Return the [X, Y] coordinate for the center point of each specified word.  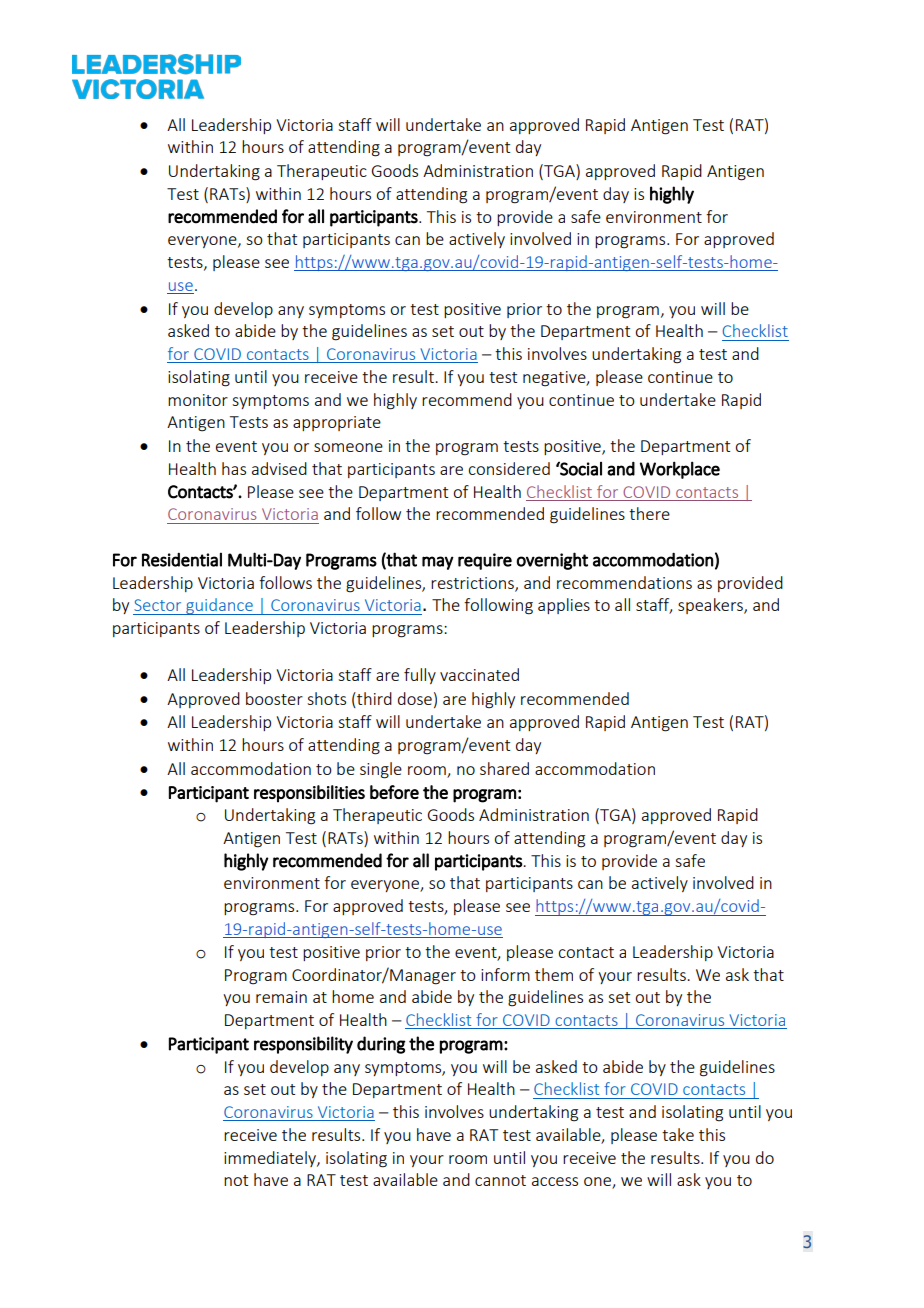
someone [348, 447]
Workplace [680, 470]
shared [504, 768]
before [394, 792]
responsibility [303, 1045]
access [555, 1181]
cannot [500, 1180]
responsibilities [309, 794]
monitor [198, 400]
